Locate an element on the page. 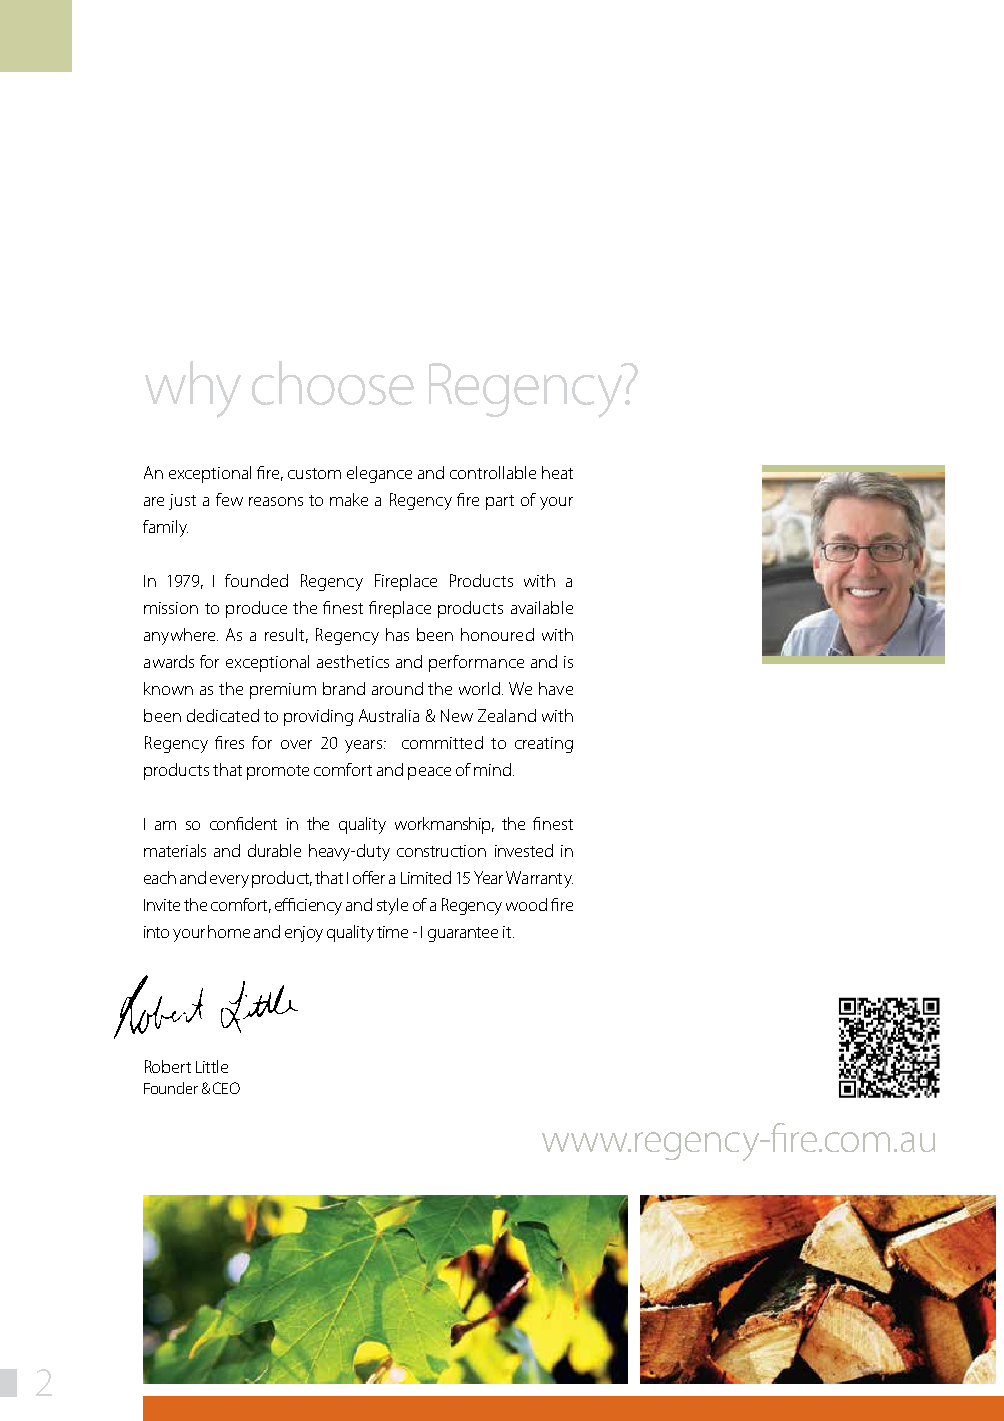 Image resolution: width=1004 pixels, height=1421 pixels. honoured is located at coordinates (497, 634).
